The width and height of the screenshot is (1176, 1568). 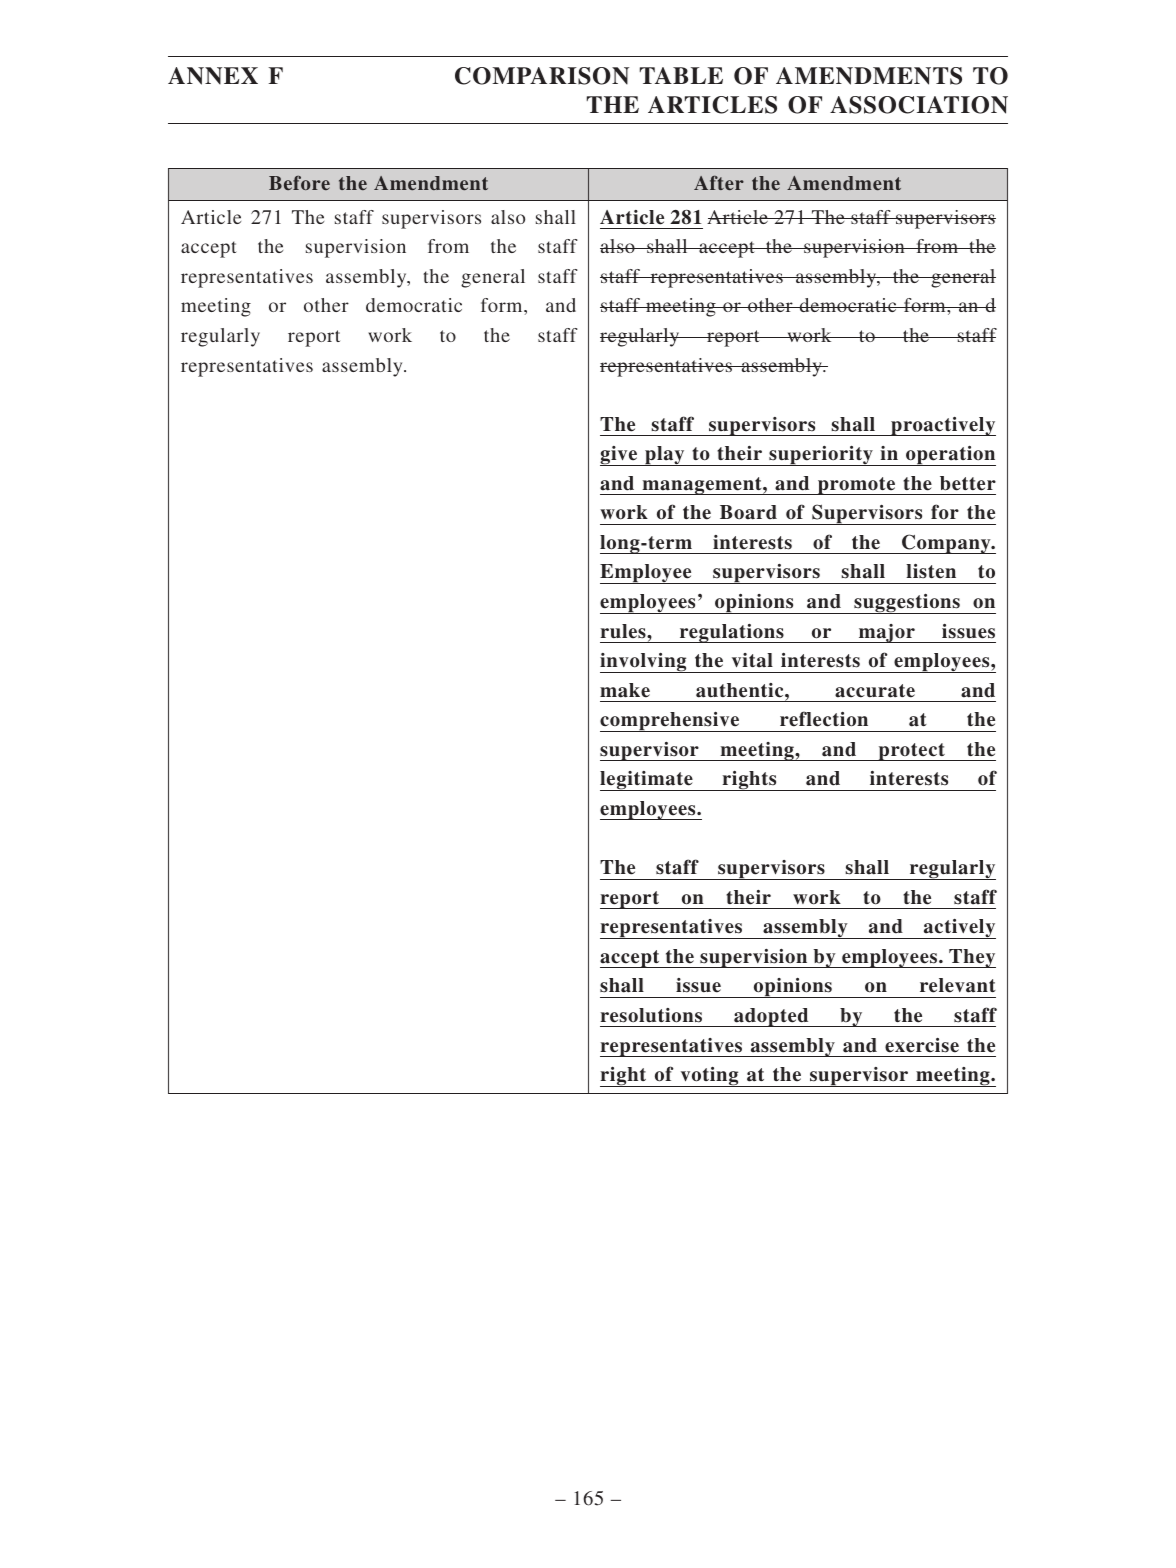 What do you see at coordinates (821, 456) in the screenshot?
I see `superiority` at bounding box center [821, 456].
